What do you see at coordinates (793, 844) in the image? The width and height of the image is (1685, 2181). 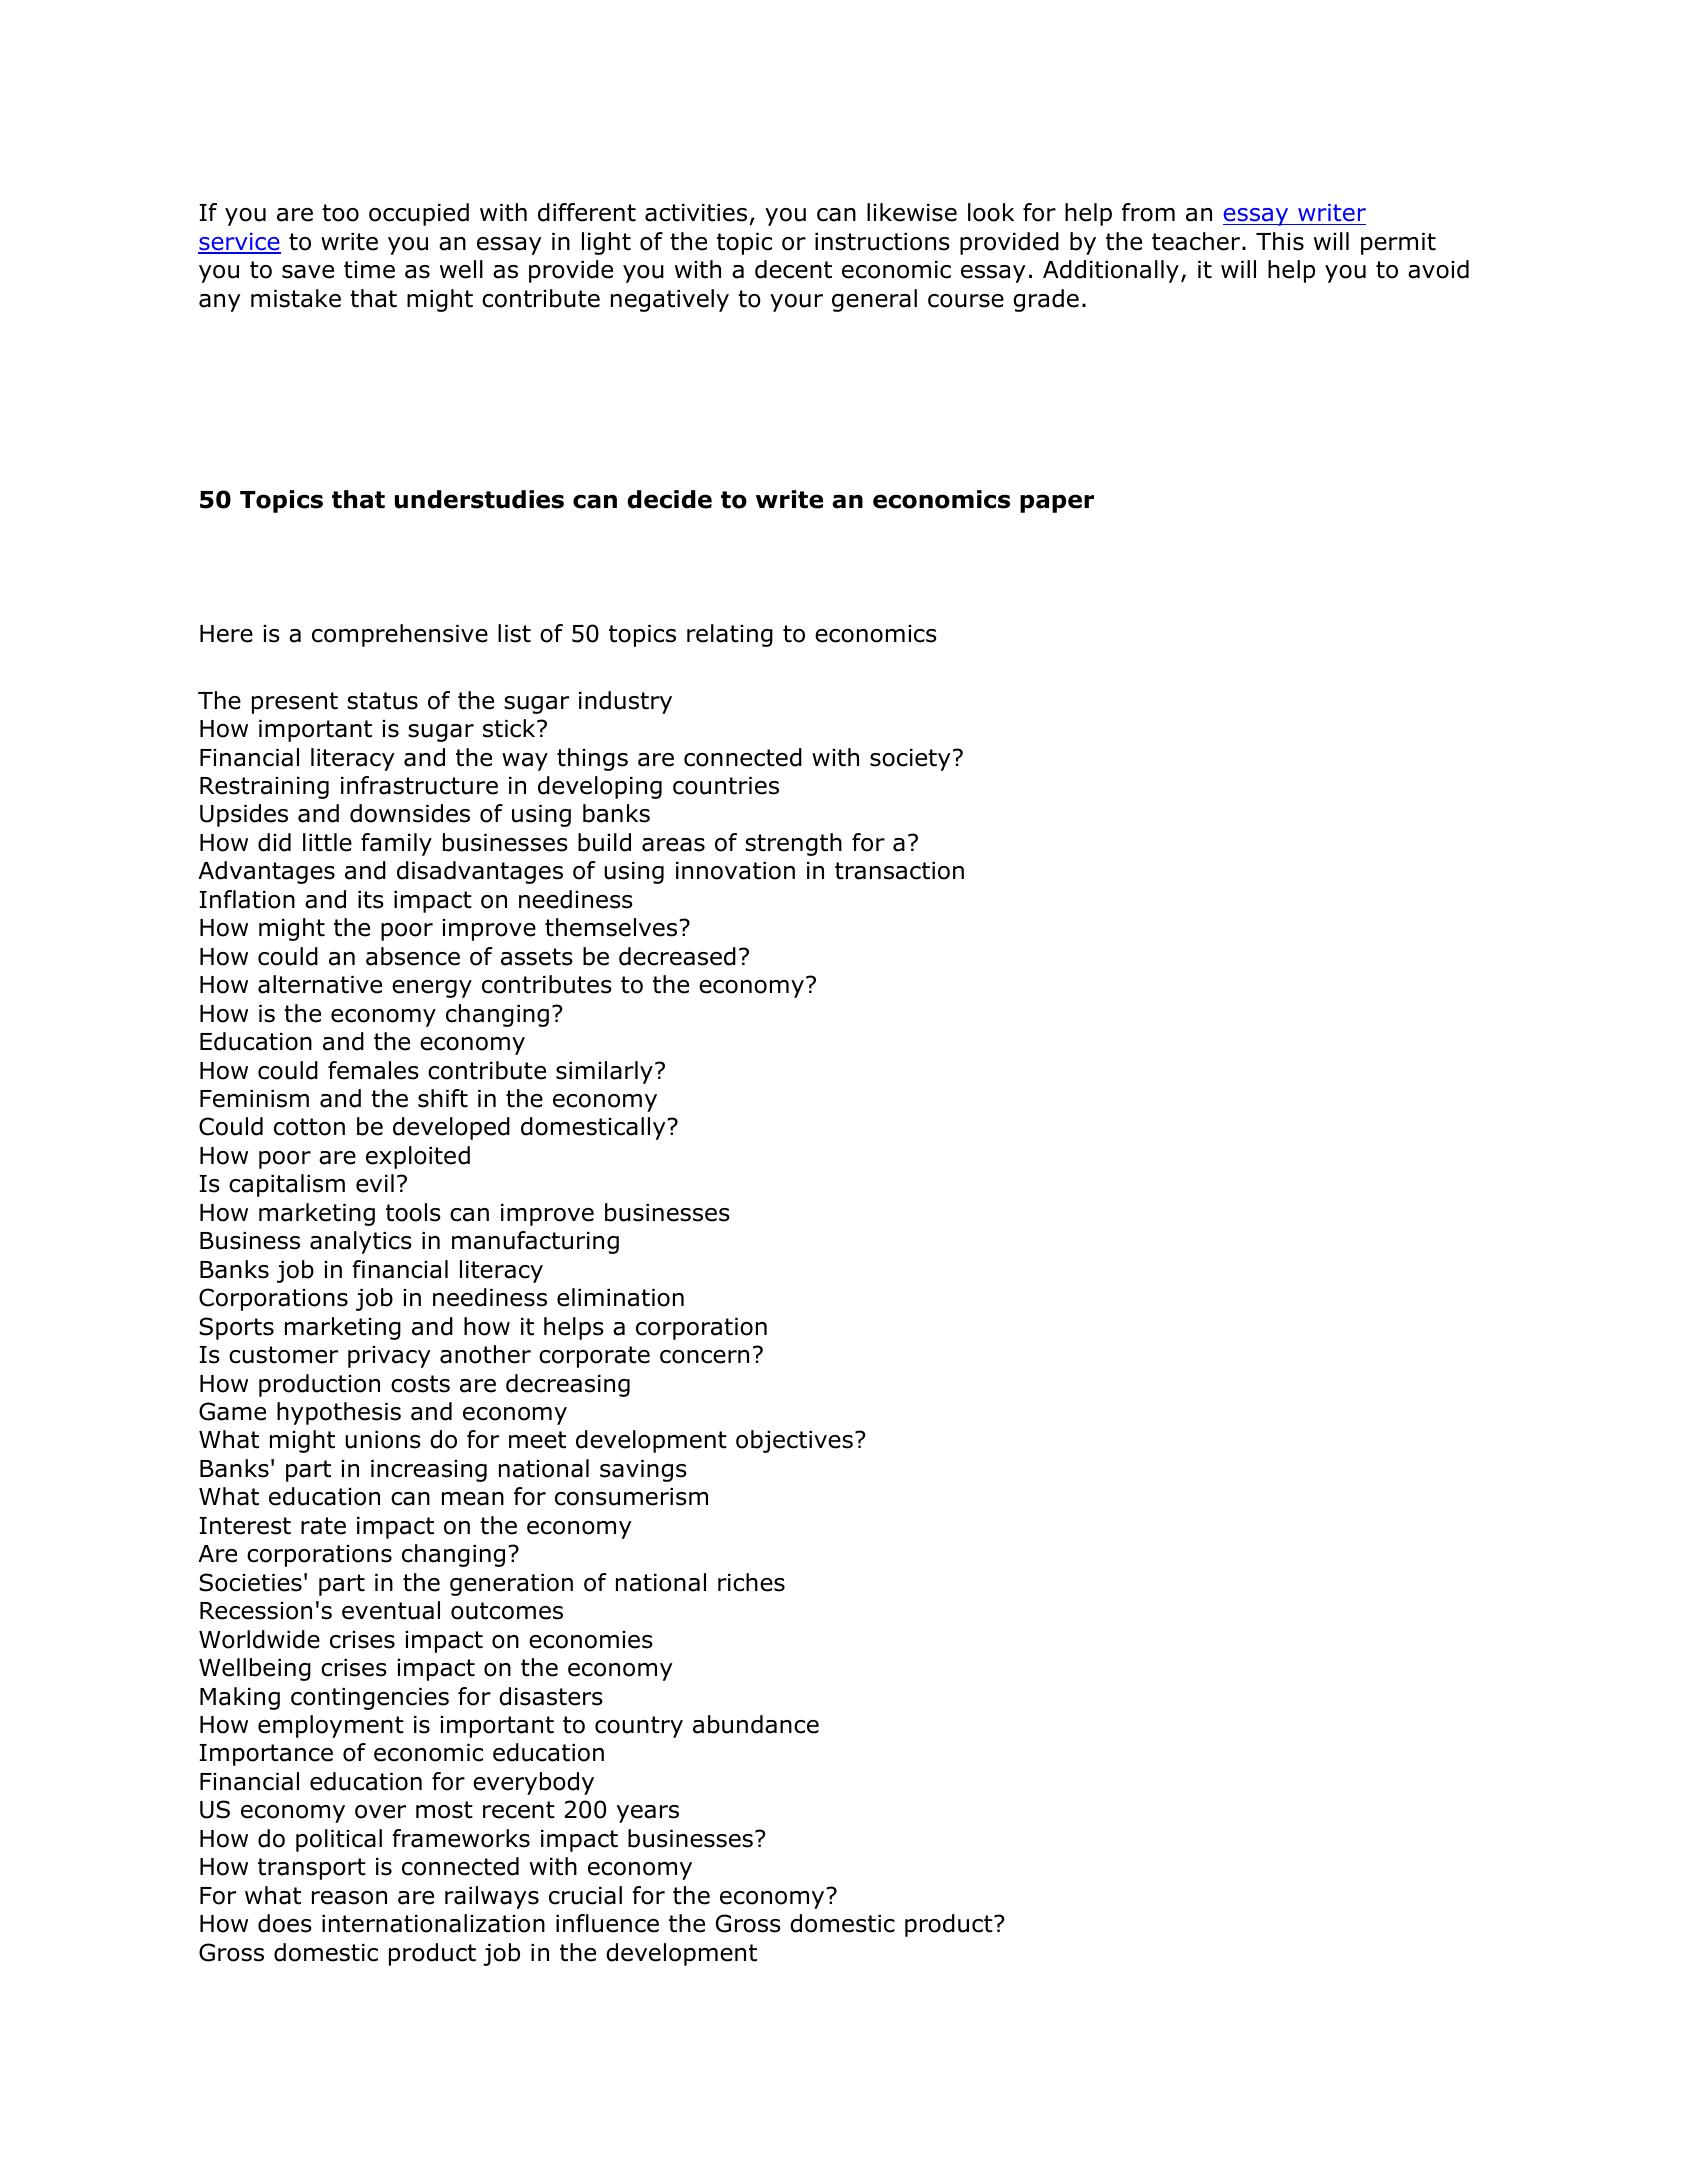 I see `strength` at bounding box center [793, 844].
